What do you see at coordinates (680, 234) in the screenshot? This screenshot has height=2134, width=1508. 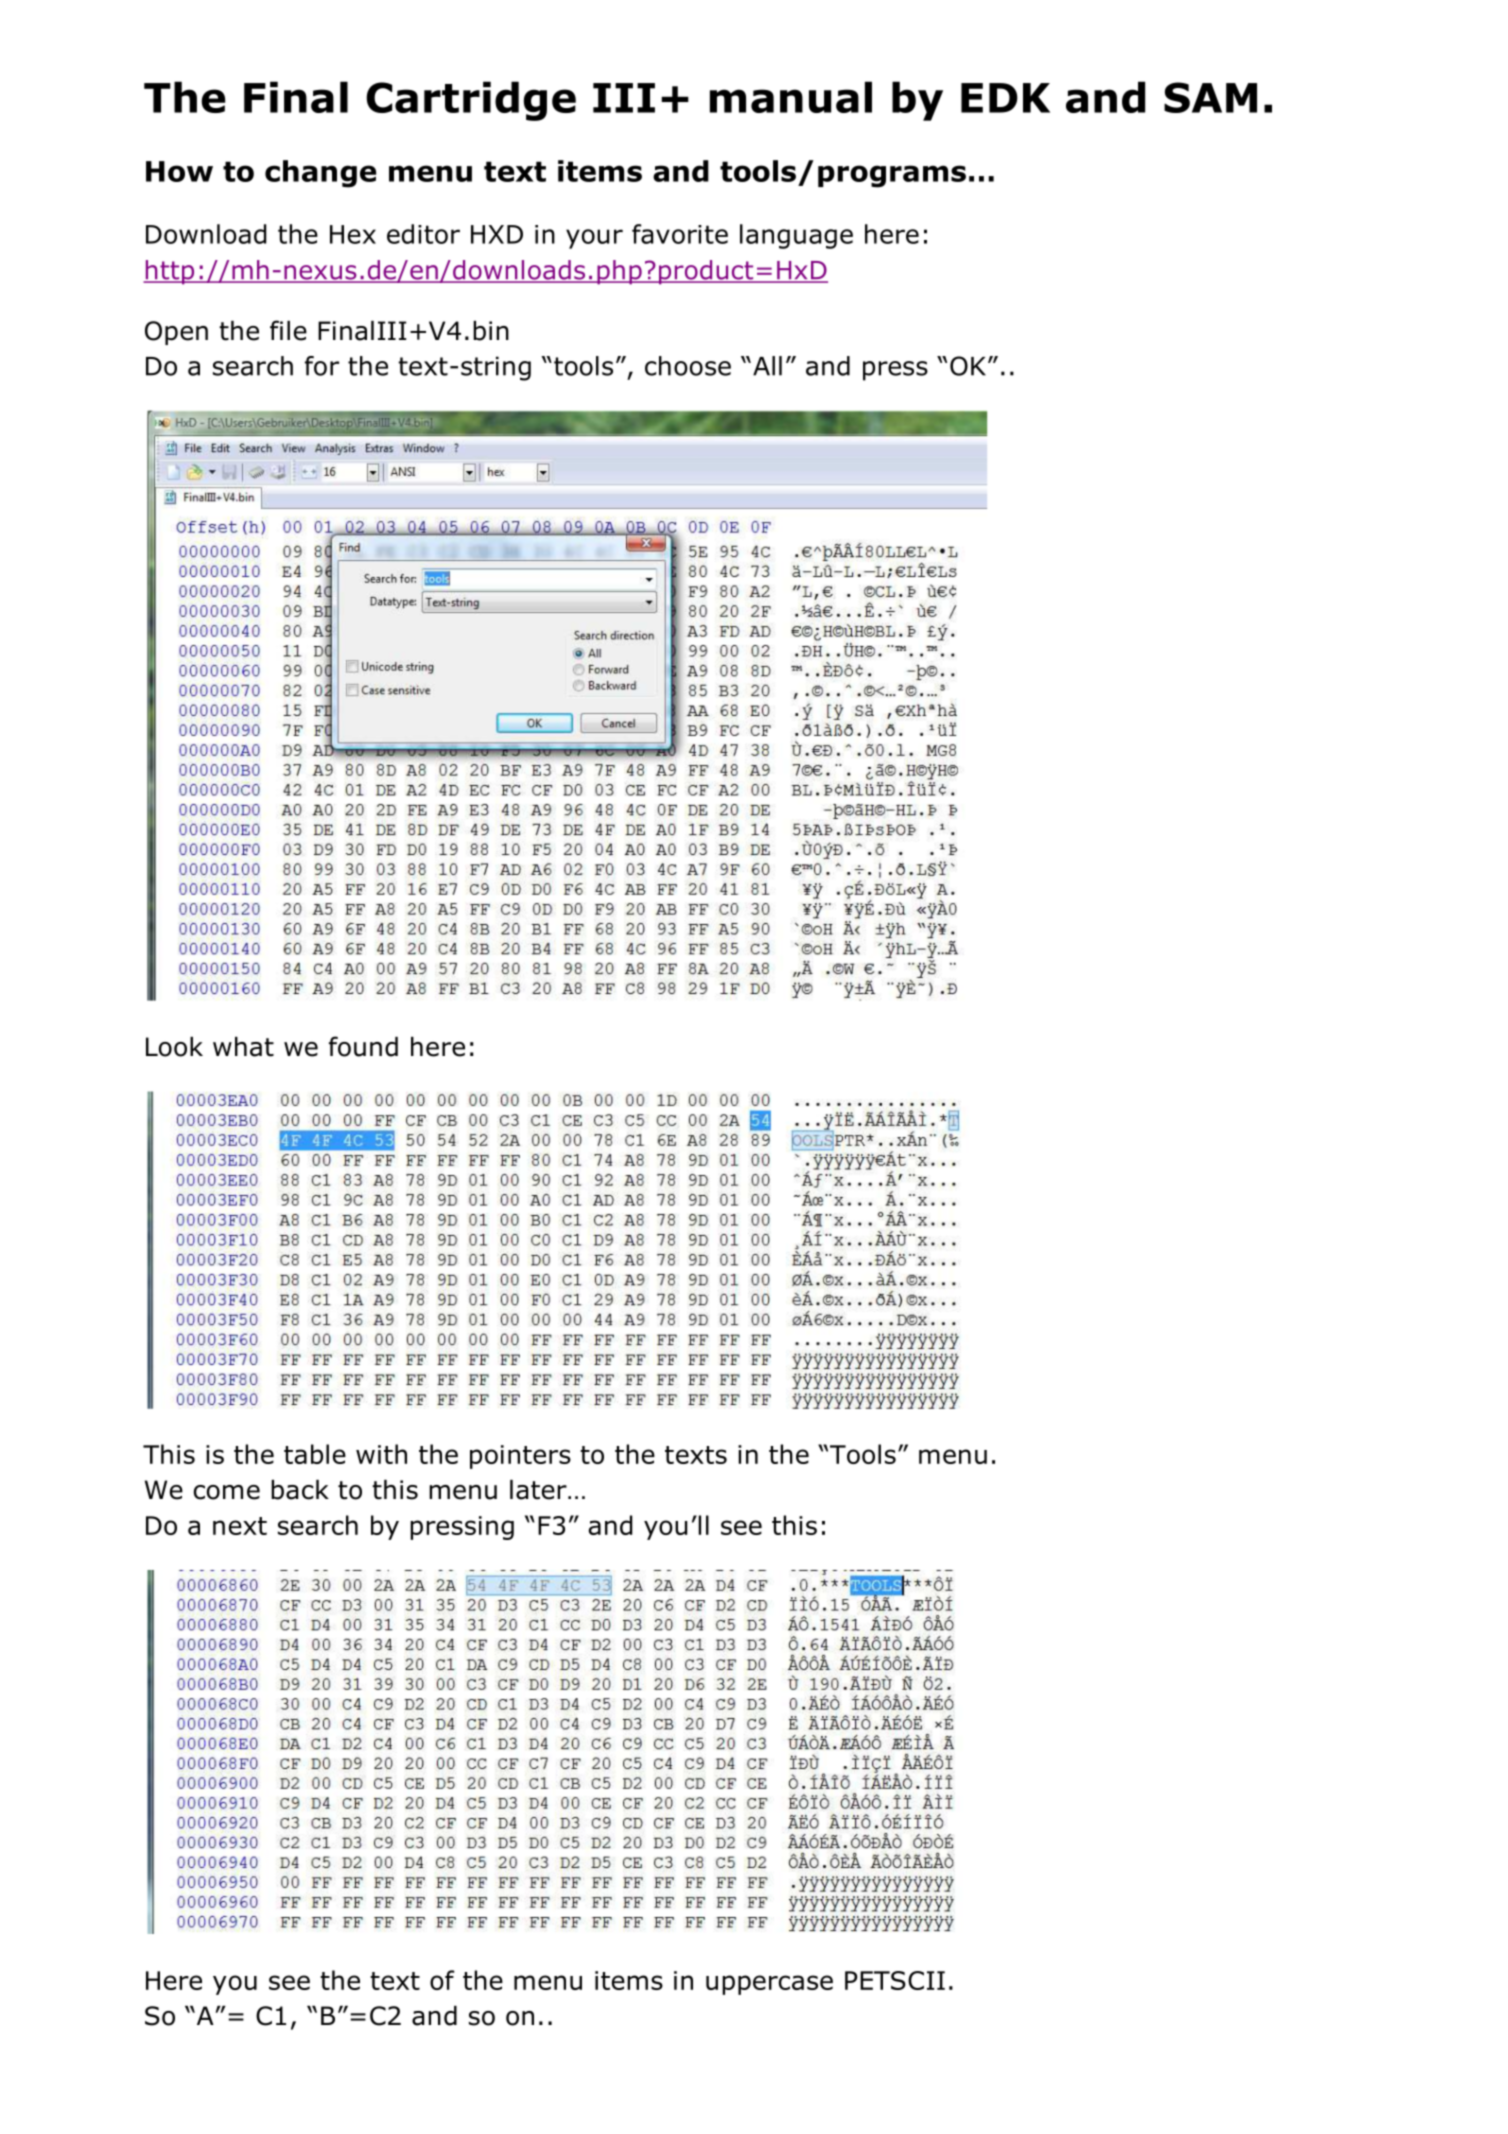 I see `favorite` at bounding box center [680, 234].
